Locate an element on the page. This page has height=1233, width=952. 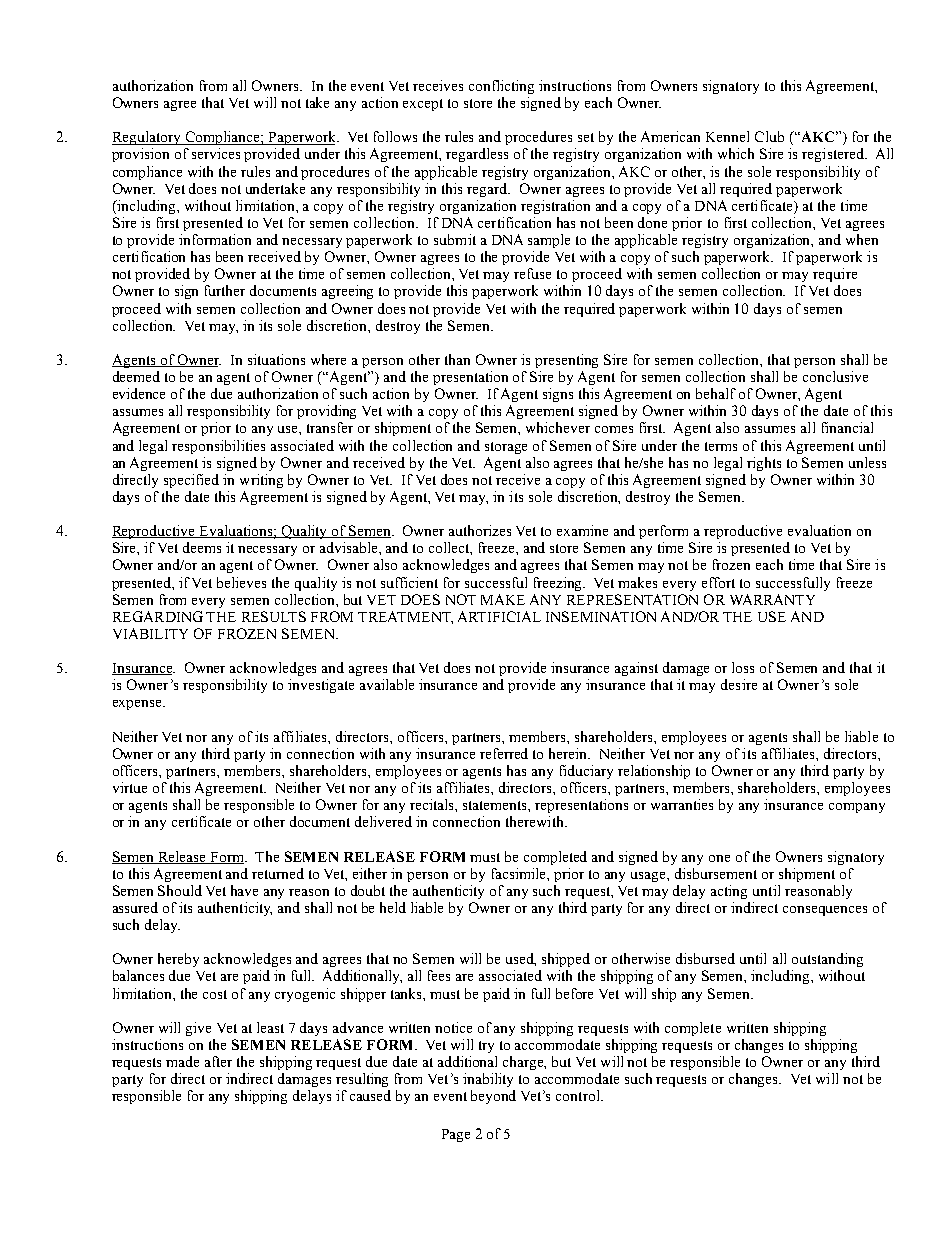
recitals is located at coordinates (433, 804).
